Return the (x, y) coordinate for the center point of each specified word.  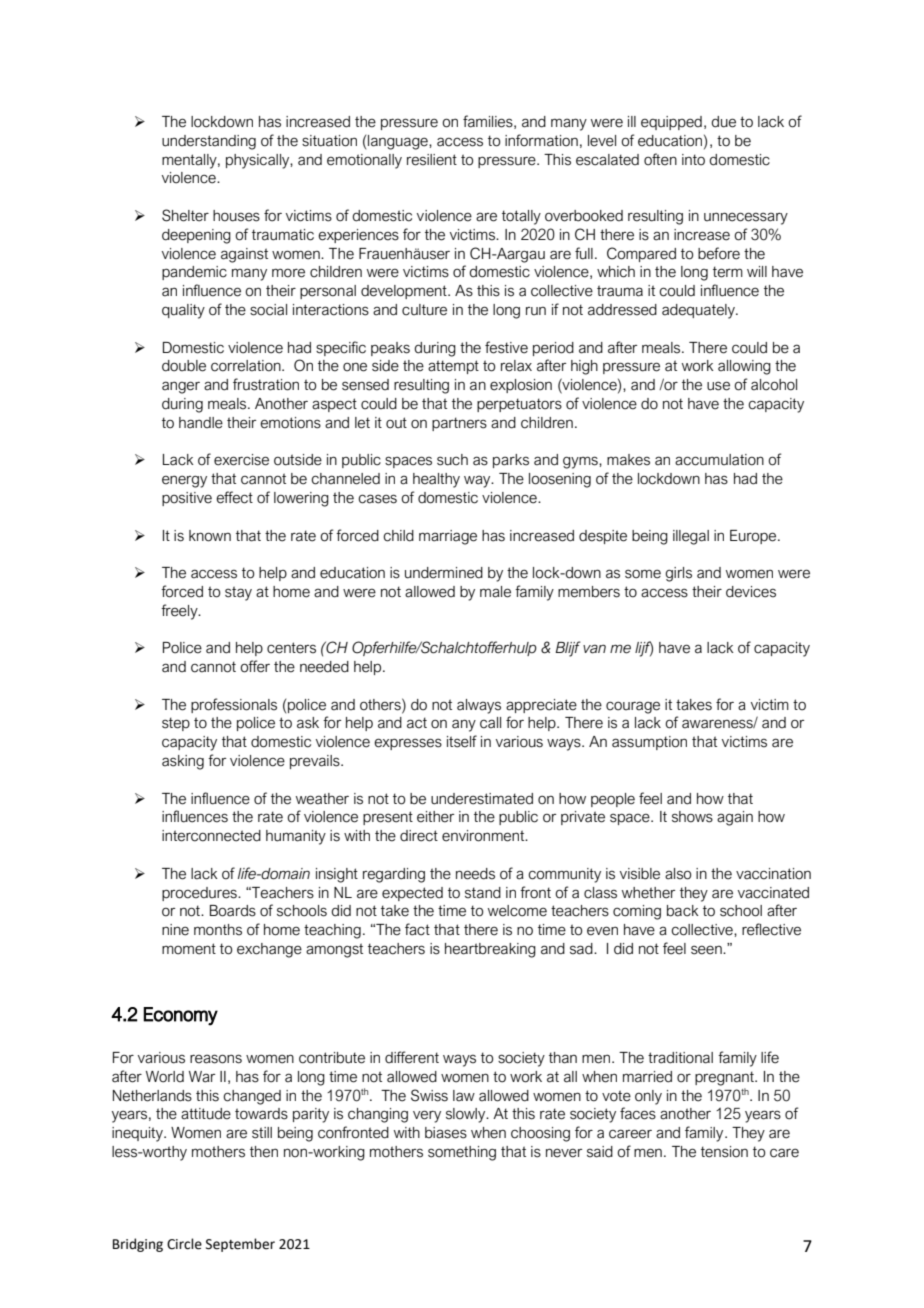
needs (475, 874)
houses (236, 216)
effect (234, 497)
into (693, 160)
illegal (691, 537)
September (240, 1245)
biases (446, 1133)
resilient (432, 160)
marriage (448, 537)
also (678, 874)
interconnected (211, 836)
